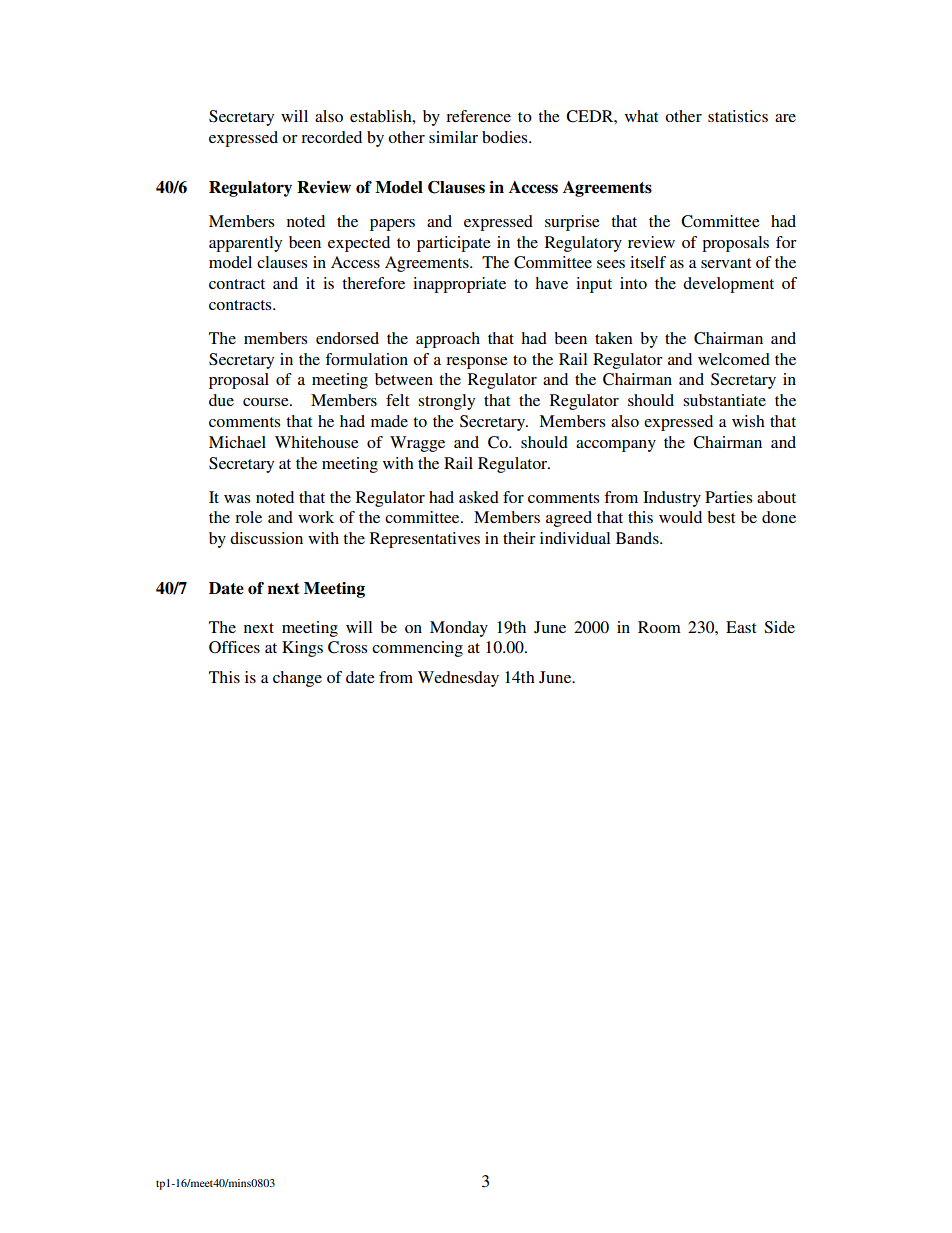 The width and height of the screenshot is (952, 1233). What do you see at coordinates (726, 263) in the screenshot?
I see `servant` at bounding box center [726, 263].
